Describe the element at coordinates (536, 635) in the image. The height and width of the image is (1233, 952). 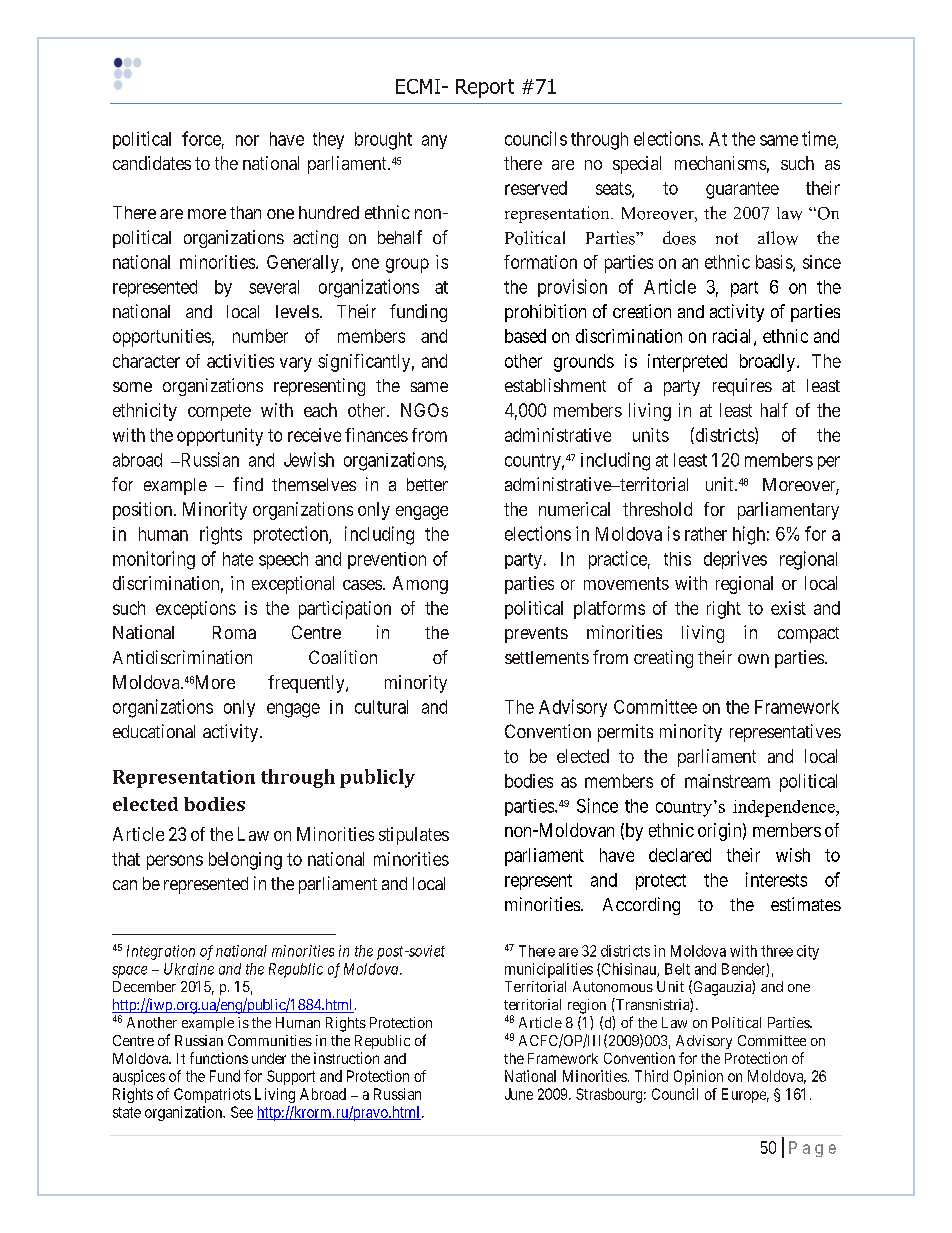
I see `prevents` at that location.
